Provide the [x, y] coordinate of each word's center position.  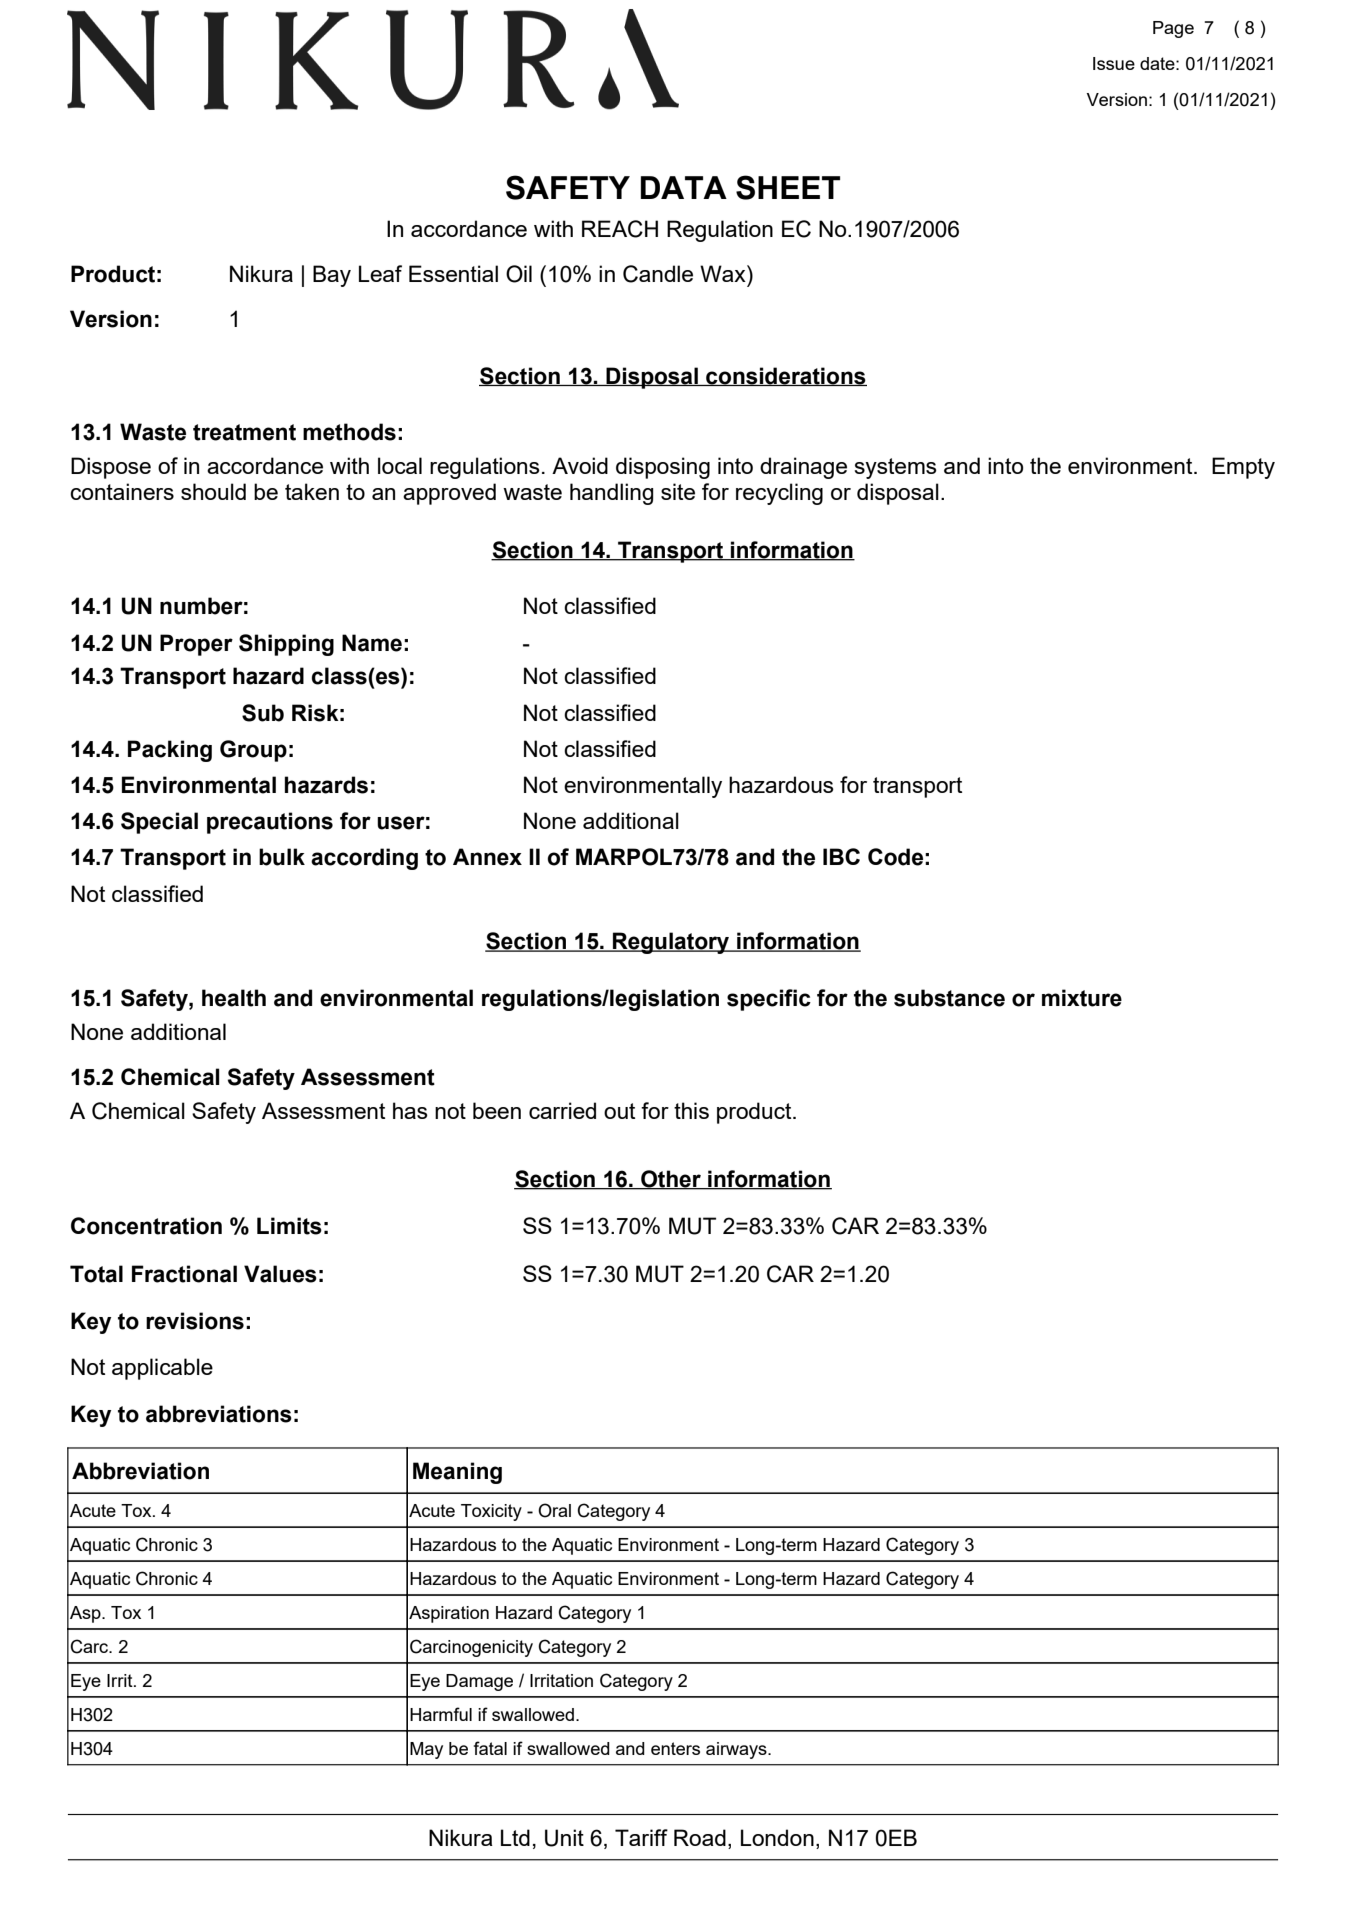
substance [949, 998]
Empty [1243, 468]
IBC [841, 856]
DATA [684, 187]
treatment [244, 432]
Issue [1114, 63]
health [234, 998]
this [691, 1110]
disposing [663, 468]
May [426, 1750]
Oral [554, 1510]
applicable [162, 1369]
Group [253, 751]
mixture [1082, 998]
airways [737, 1750]
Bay [332, 276]
